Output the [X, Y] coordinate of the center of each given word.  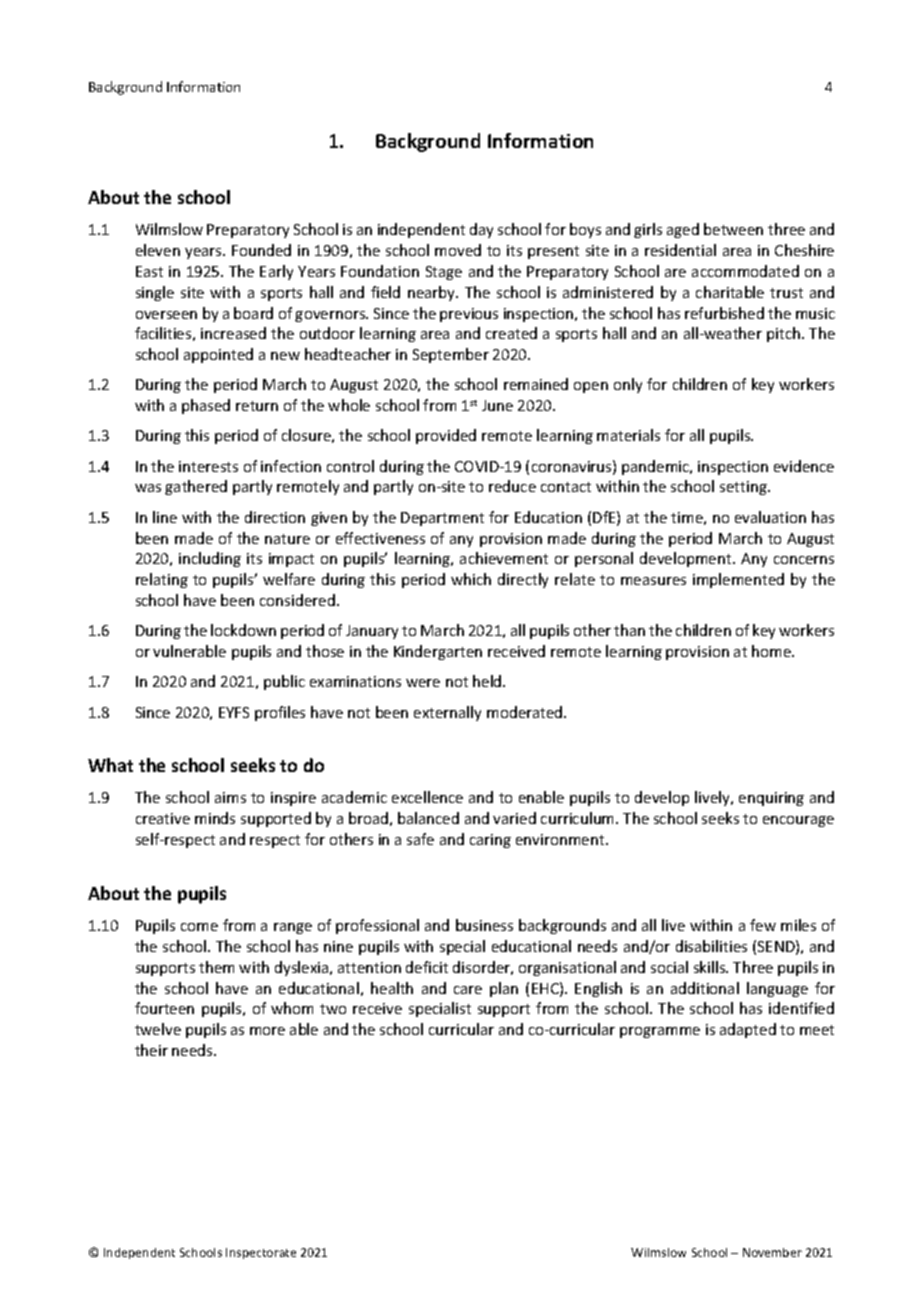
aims [230, 797]
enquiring [771, 799]
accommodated [745, 271]
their [151, 1050]
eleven [158, 250]
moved [458, 250]
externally [447, 713]
